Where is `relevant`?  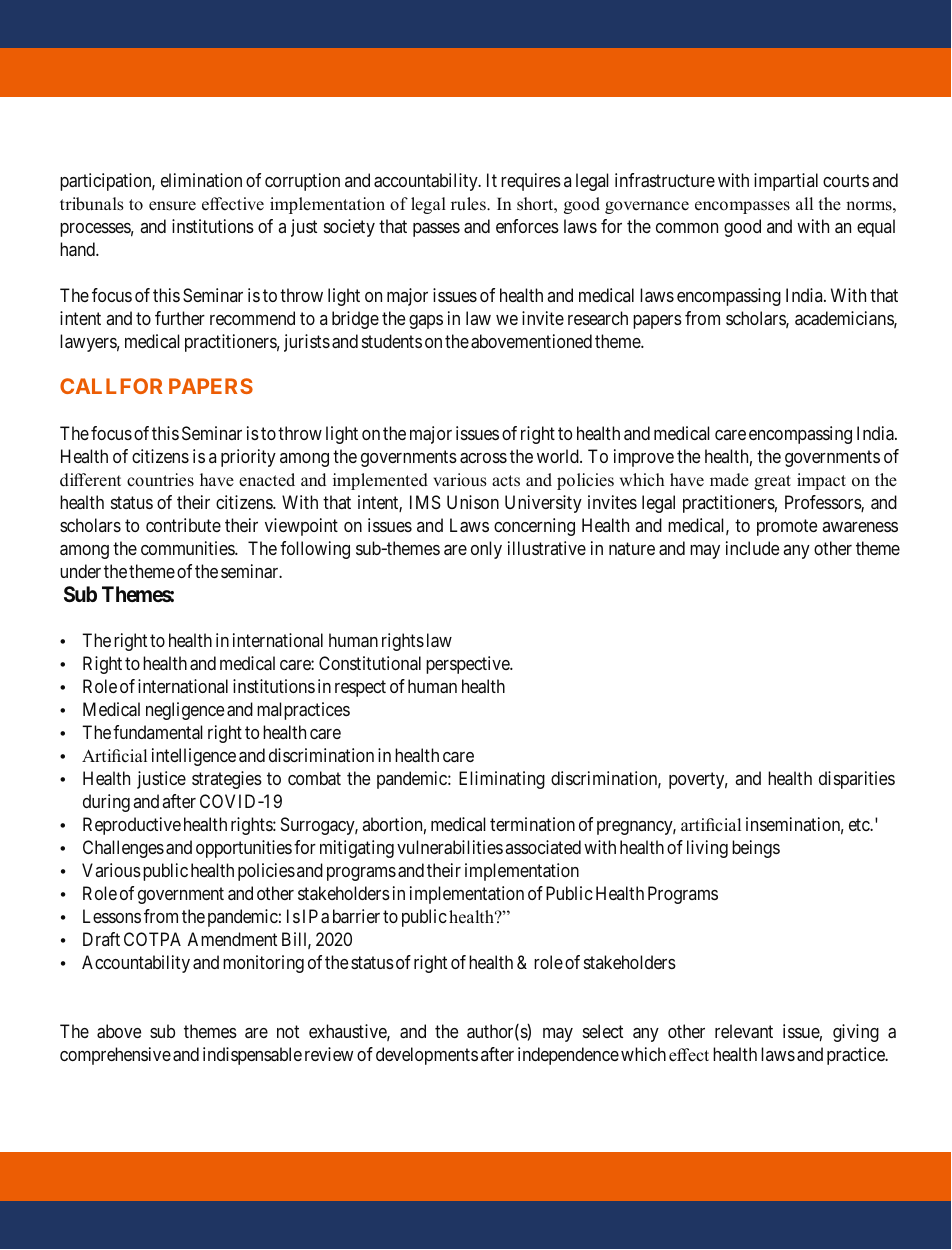
relevant is located at coordinates (744, 1031).
